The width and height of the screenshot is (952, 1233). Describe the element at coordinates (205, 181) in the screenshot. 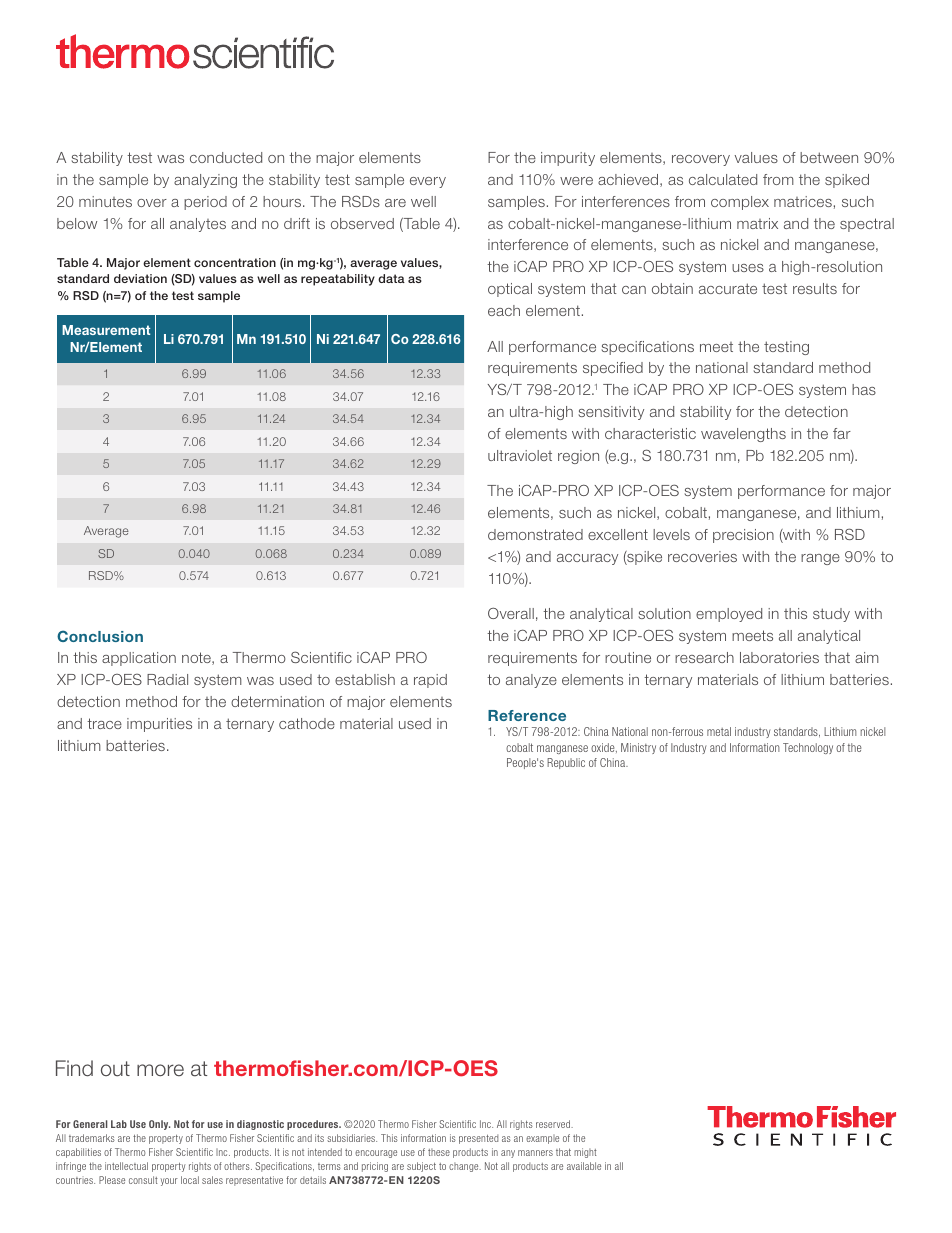

I see `analyzing` at that location.
